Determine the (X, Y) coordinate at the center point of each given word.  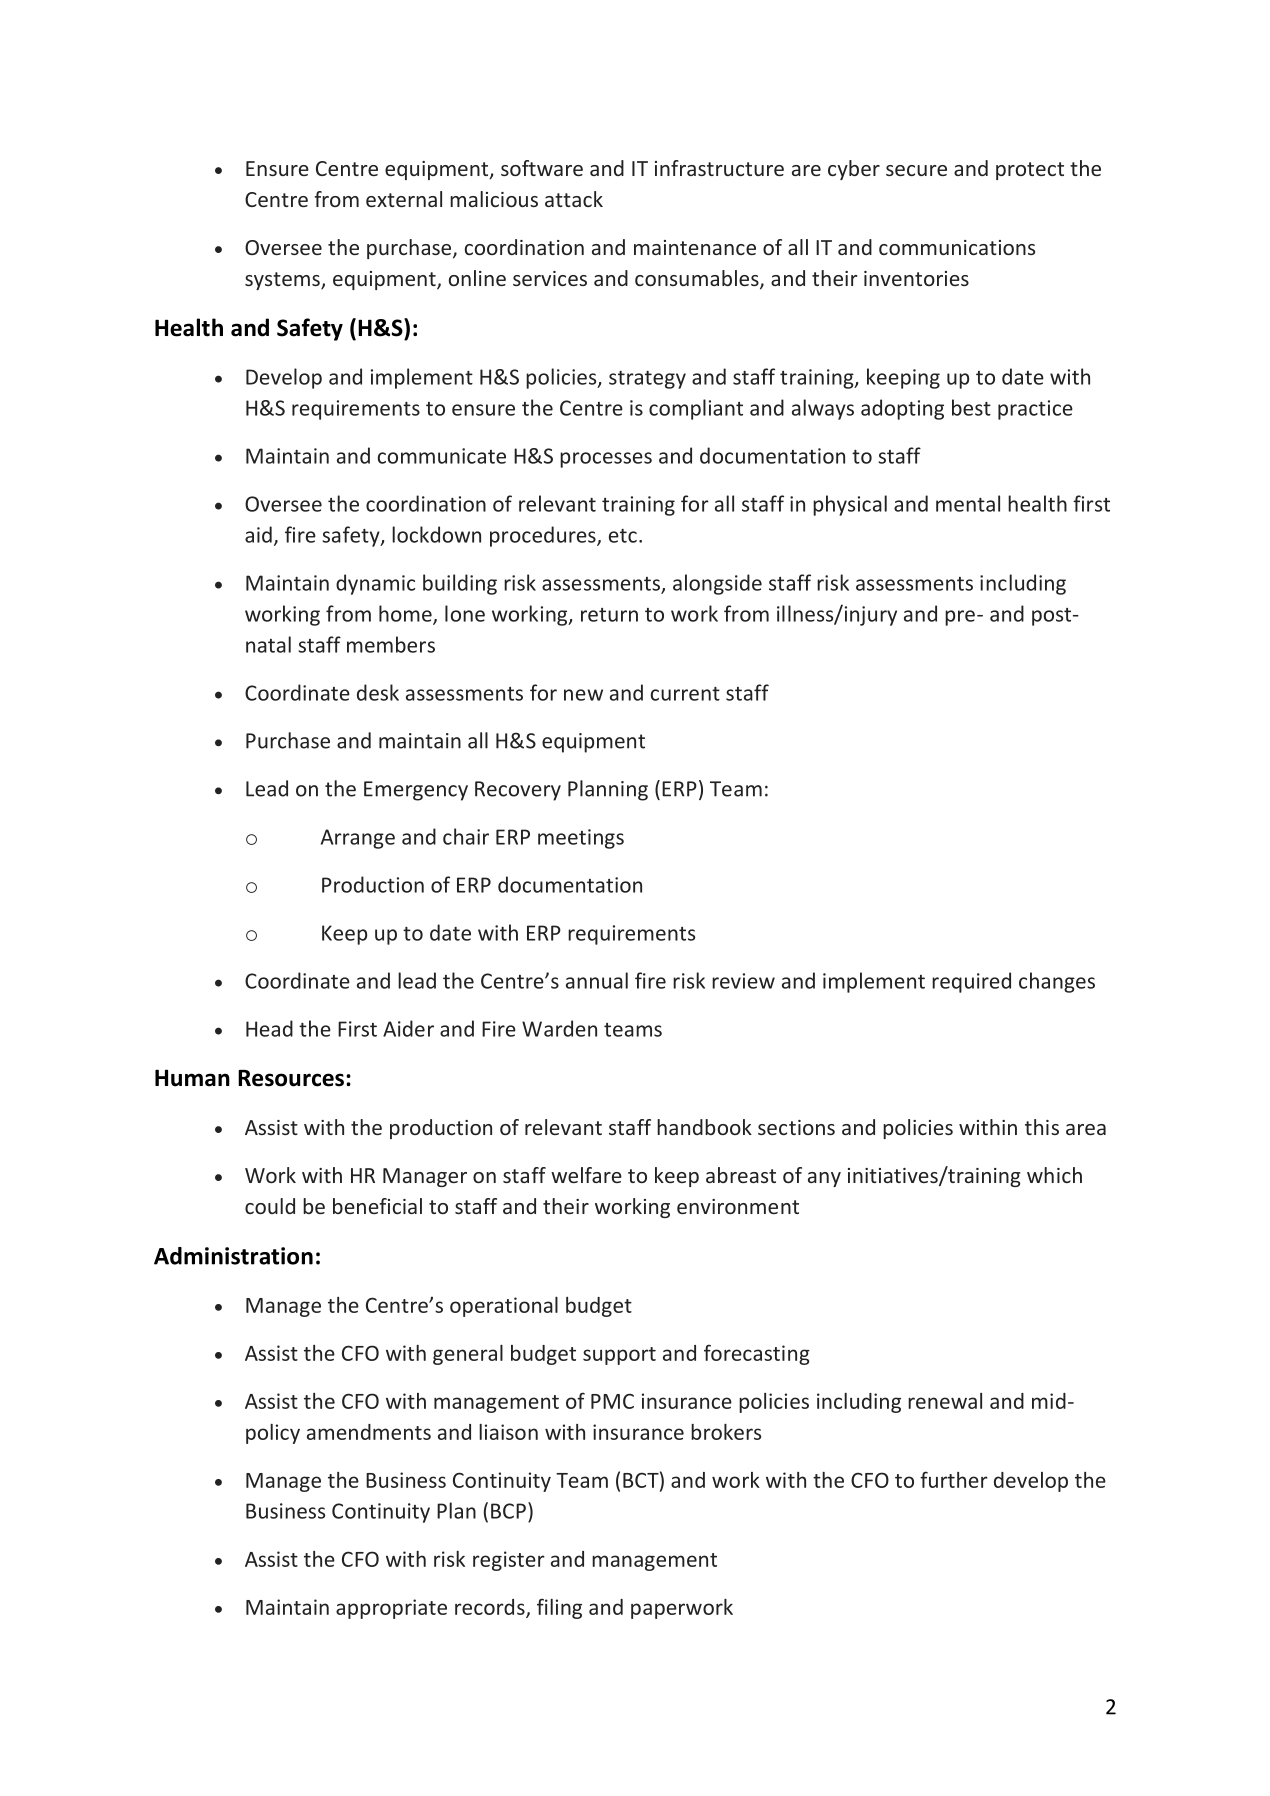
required (971, 982)
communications (957, 247)
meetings (581, 839)
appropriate (391, 1609)
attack (574, 199)
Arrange (358, 839)
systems (283, 281)
